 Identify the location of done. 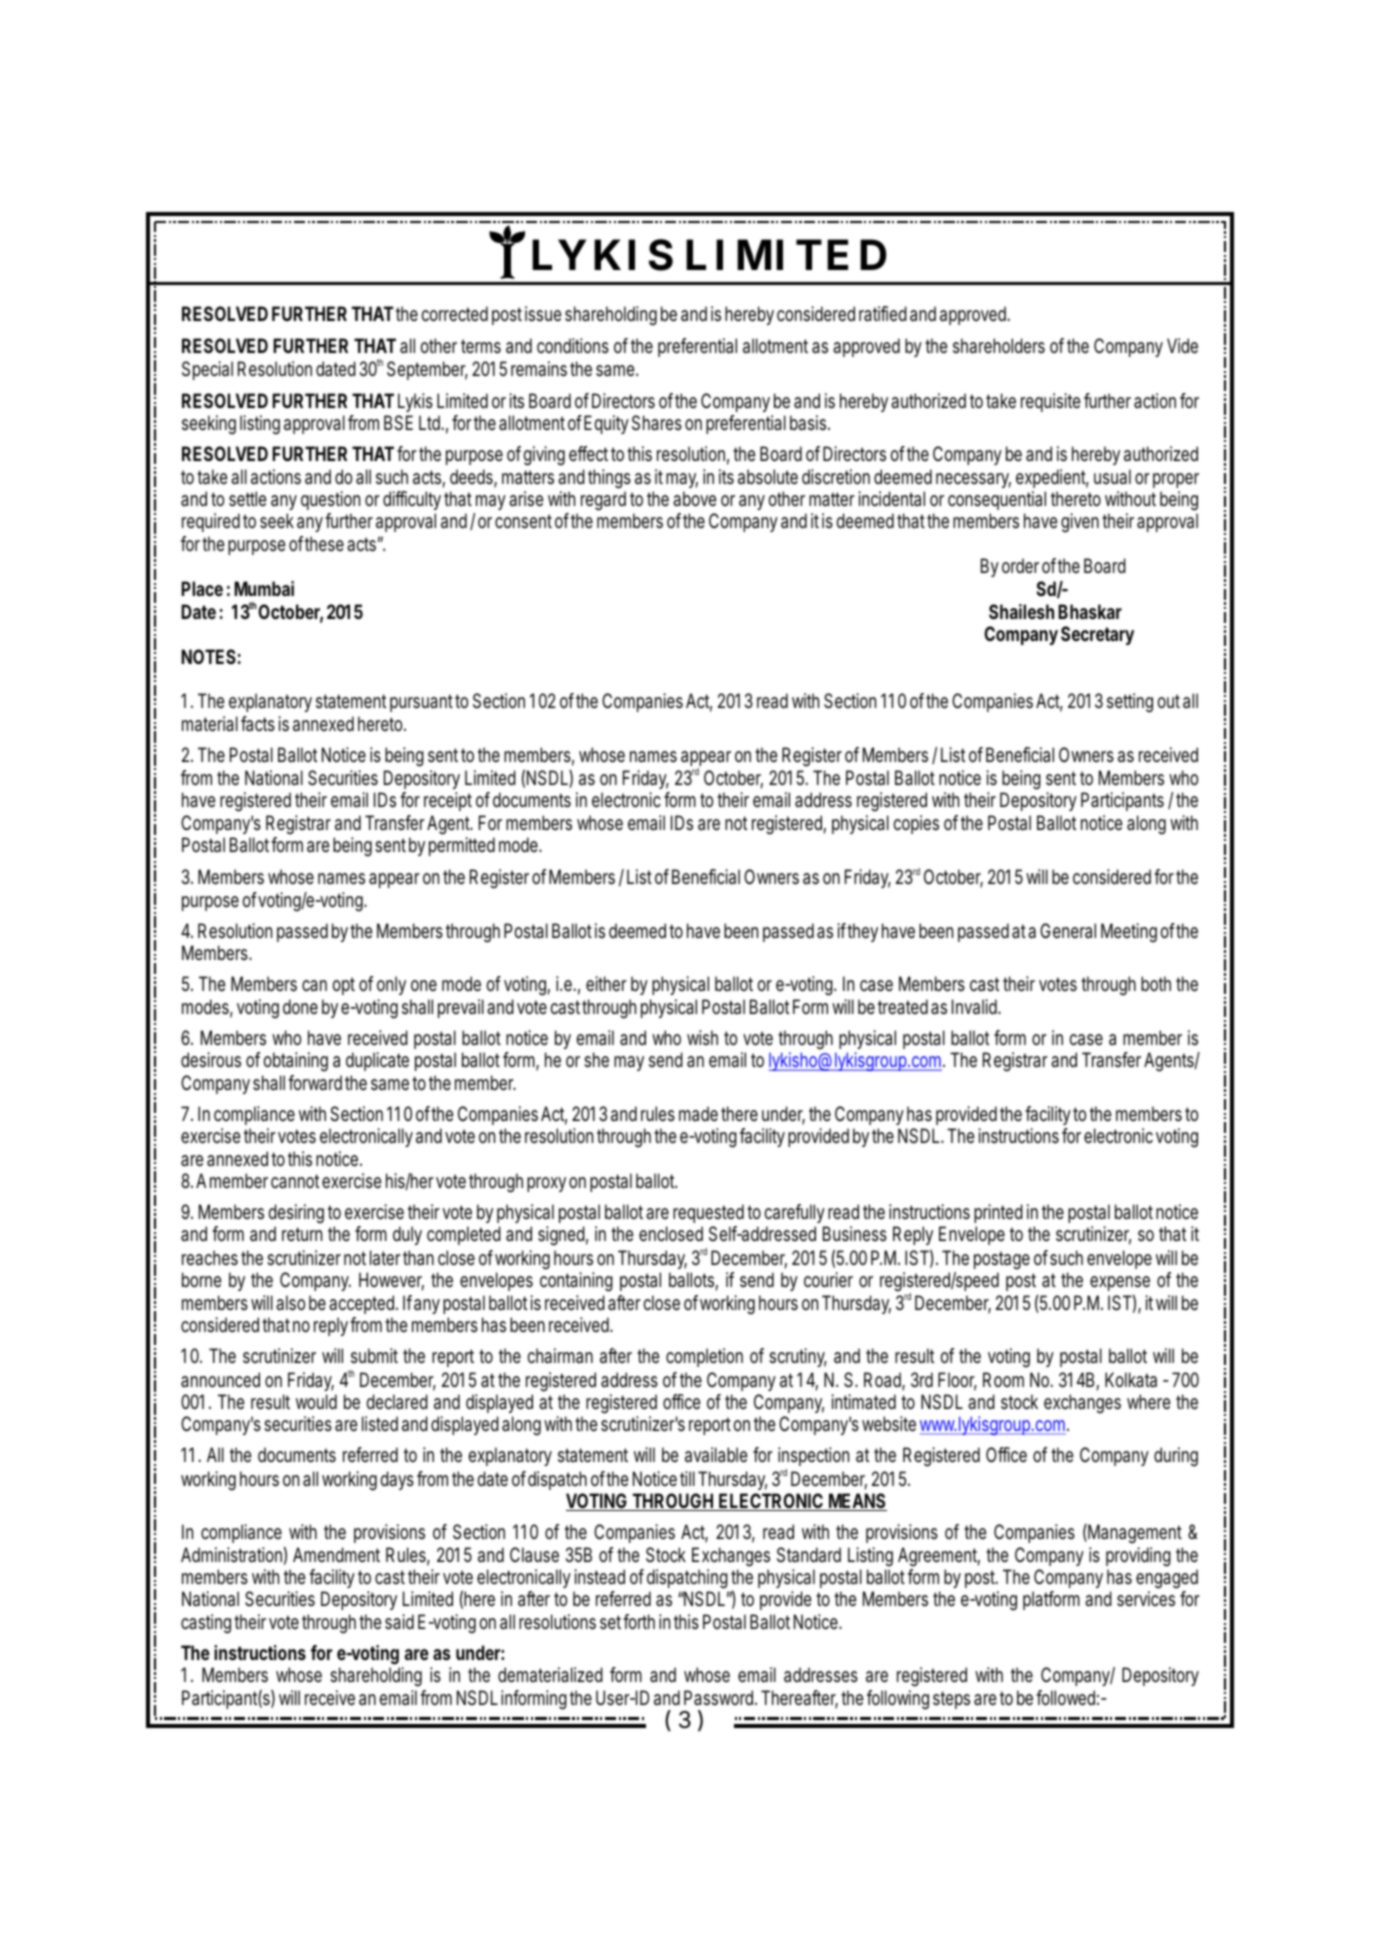
(300, 1006).
